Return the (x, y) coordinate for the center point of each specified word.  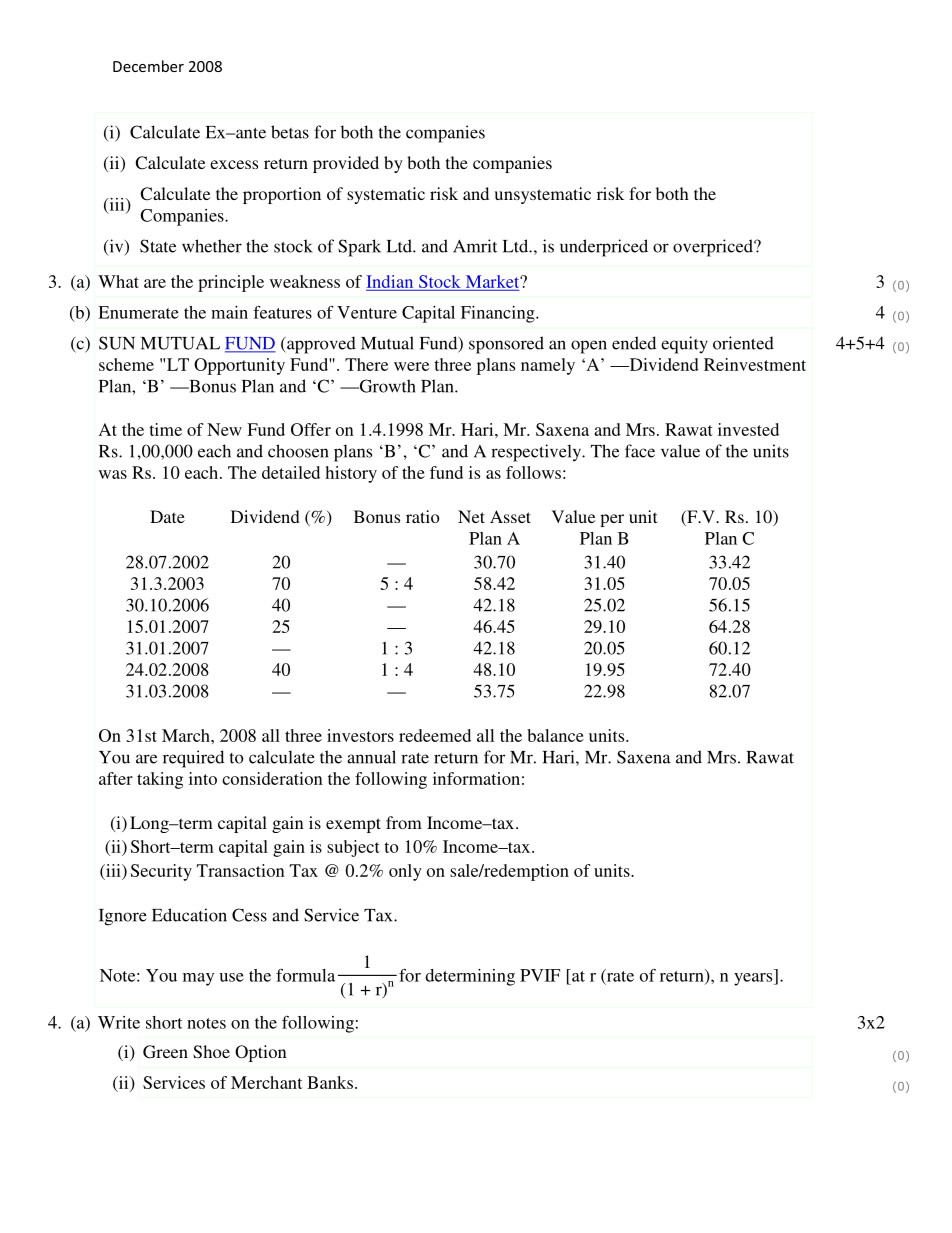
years (754, 979)
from (404, 822)
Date (167, 516)
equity (684, 345)
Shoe (211, 1052)
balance (555, 735)
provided (346, 164)
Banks (330, 1082)
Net (471, 516)
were (411, 366)
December (148, 66)
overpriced (714, 248)
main (229, 312)
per (612, 520)
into (203, 778)
